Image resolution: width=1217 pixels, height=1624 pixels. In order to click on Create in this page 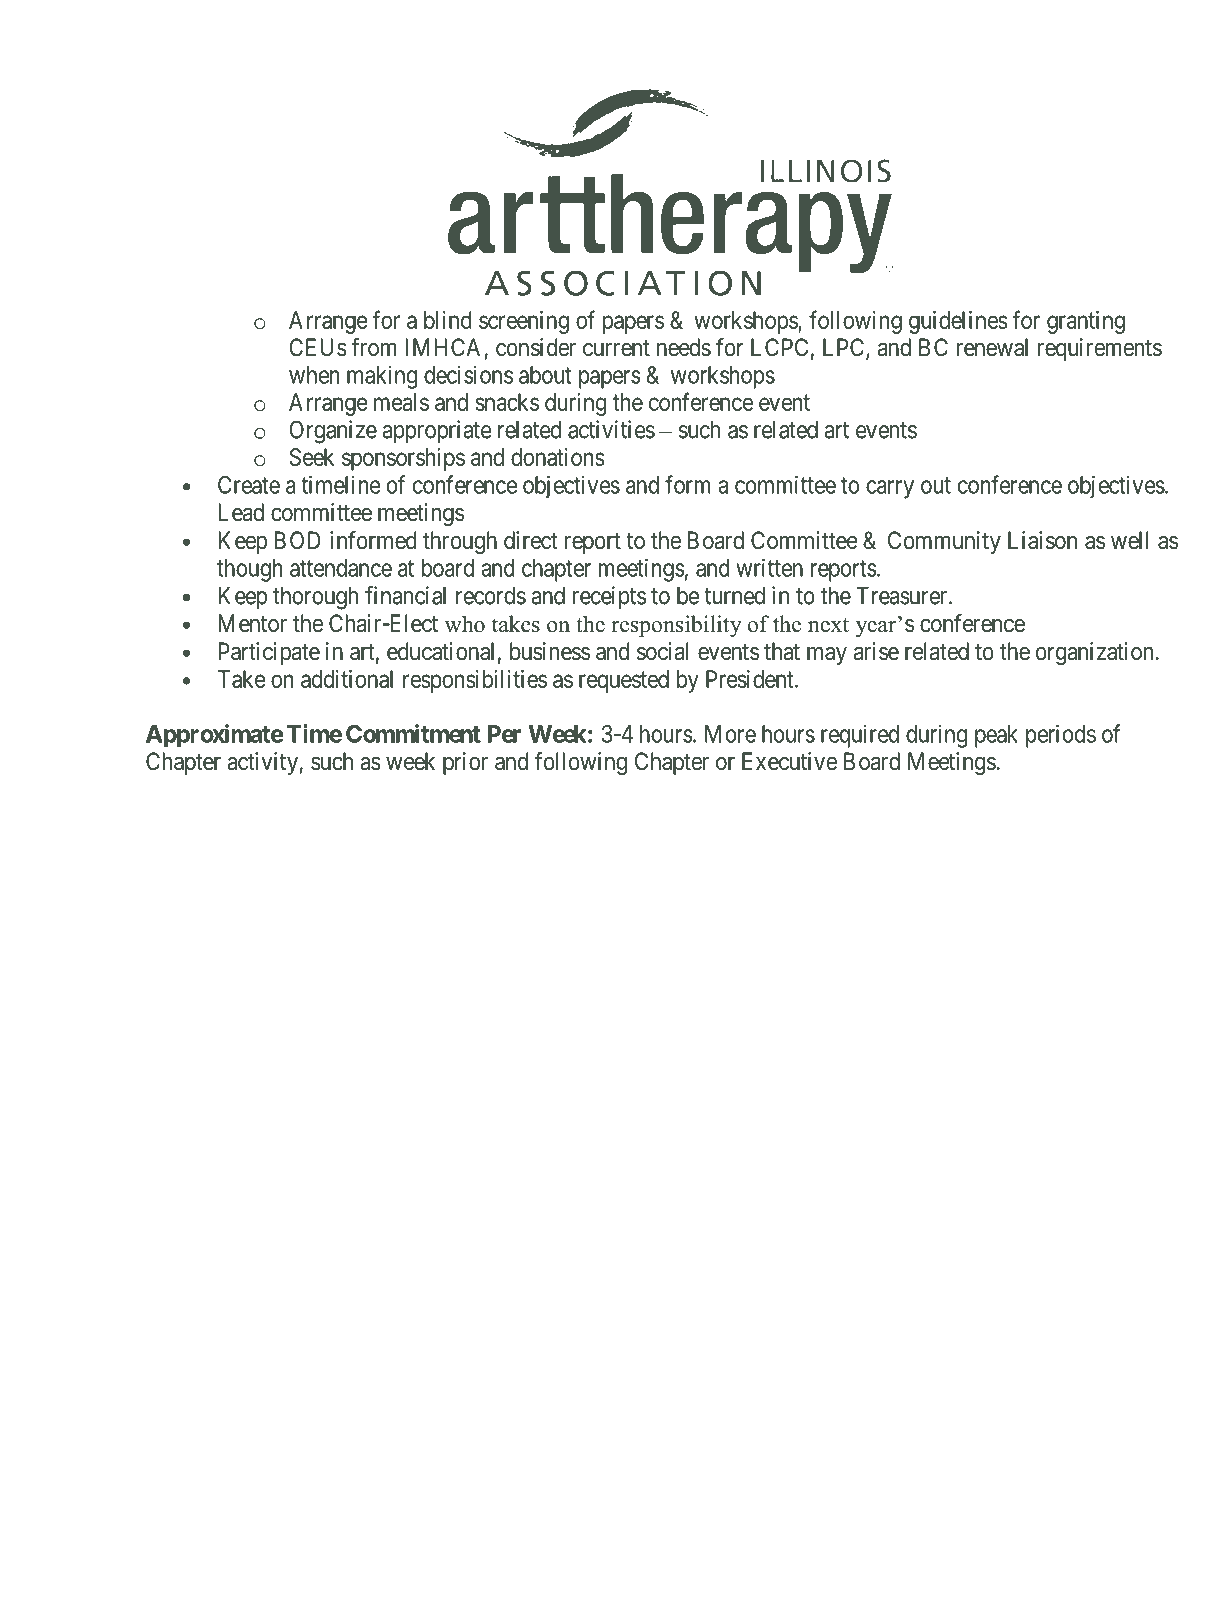, I will do `click(249, 485)`.
